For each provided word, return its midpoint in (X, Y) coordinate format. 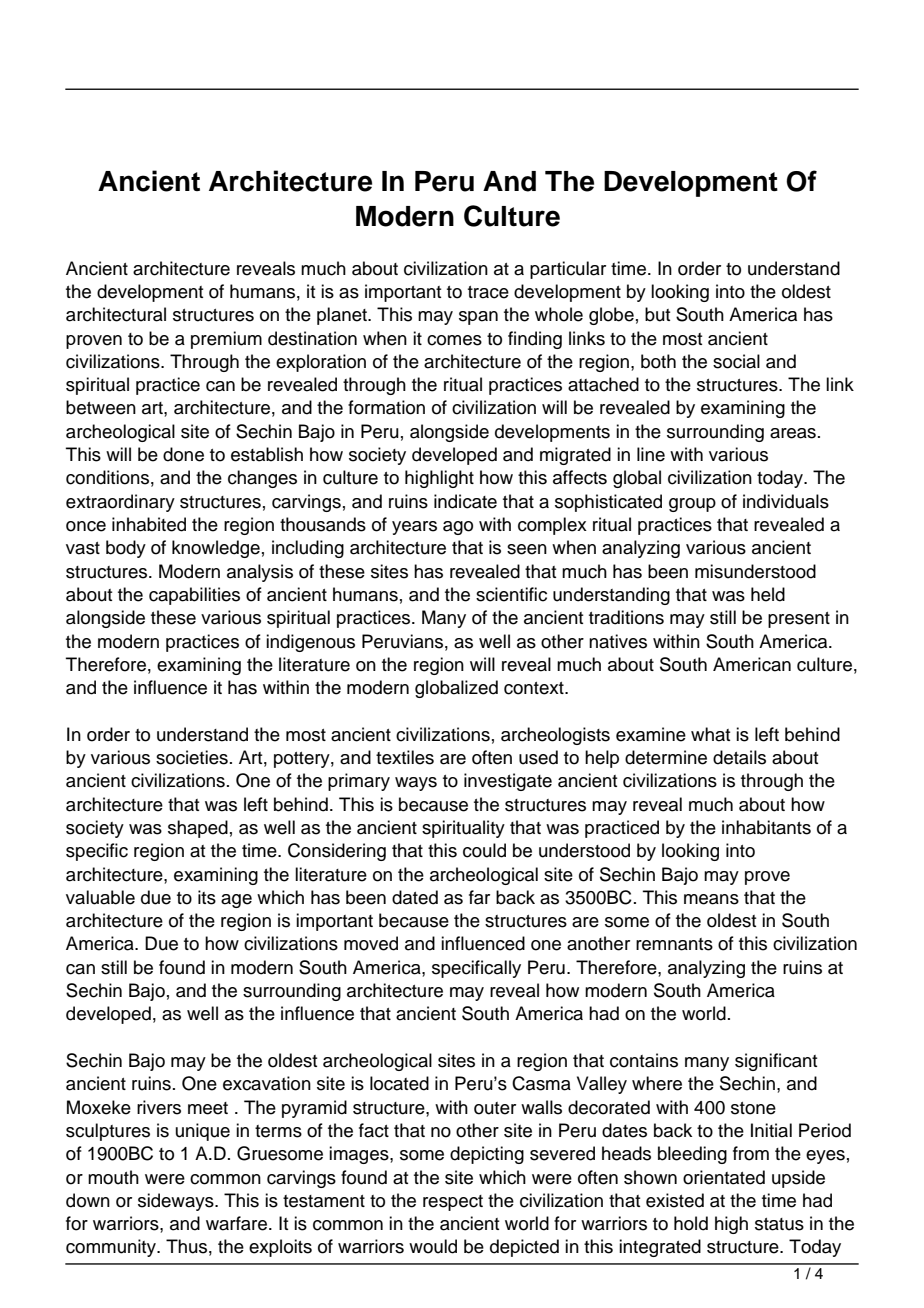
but (657, 314)
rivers (159, 1107)
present (799, 620)
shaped (198, 829)
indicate (465, 501)
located (399, 1083)
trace (488, 292)
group (692, 505)
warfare (238, 1223)
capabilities (194, 596)
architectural (116, 314)
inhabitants (766, 827)
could (484, 850)
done (183, 454)
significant (776, 1062)
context (535, 688)
